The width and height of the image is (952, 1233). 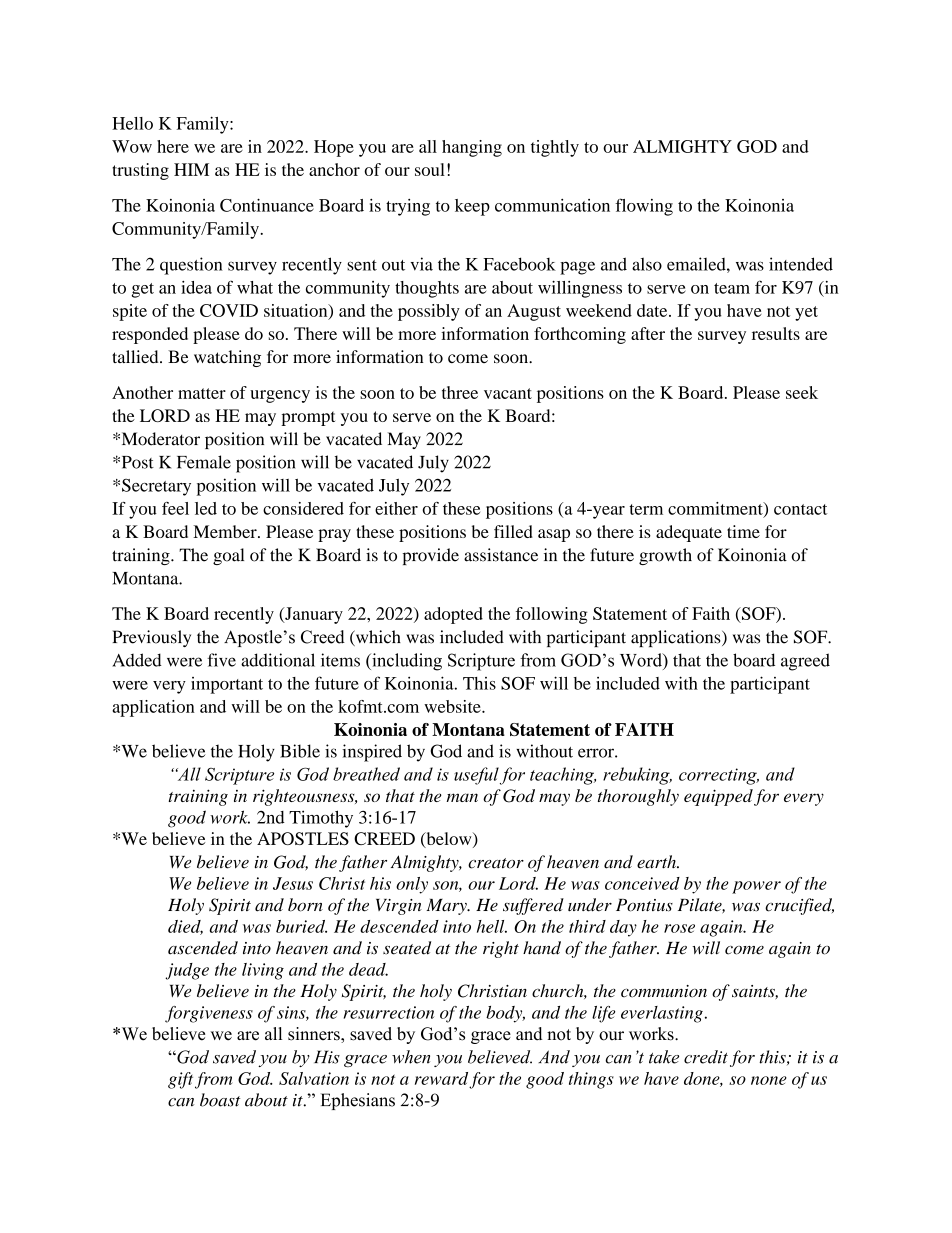 What do you see at coordinates (472, 148) in the image?
I see `hanging` at bounding box center [472, 148].
